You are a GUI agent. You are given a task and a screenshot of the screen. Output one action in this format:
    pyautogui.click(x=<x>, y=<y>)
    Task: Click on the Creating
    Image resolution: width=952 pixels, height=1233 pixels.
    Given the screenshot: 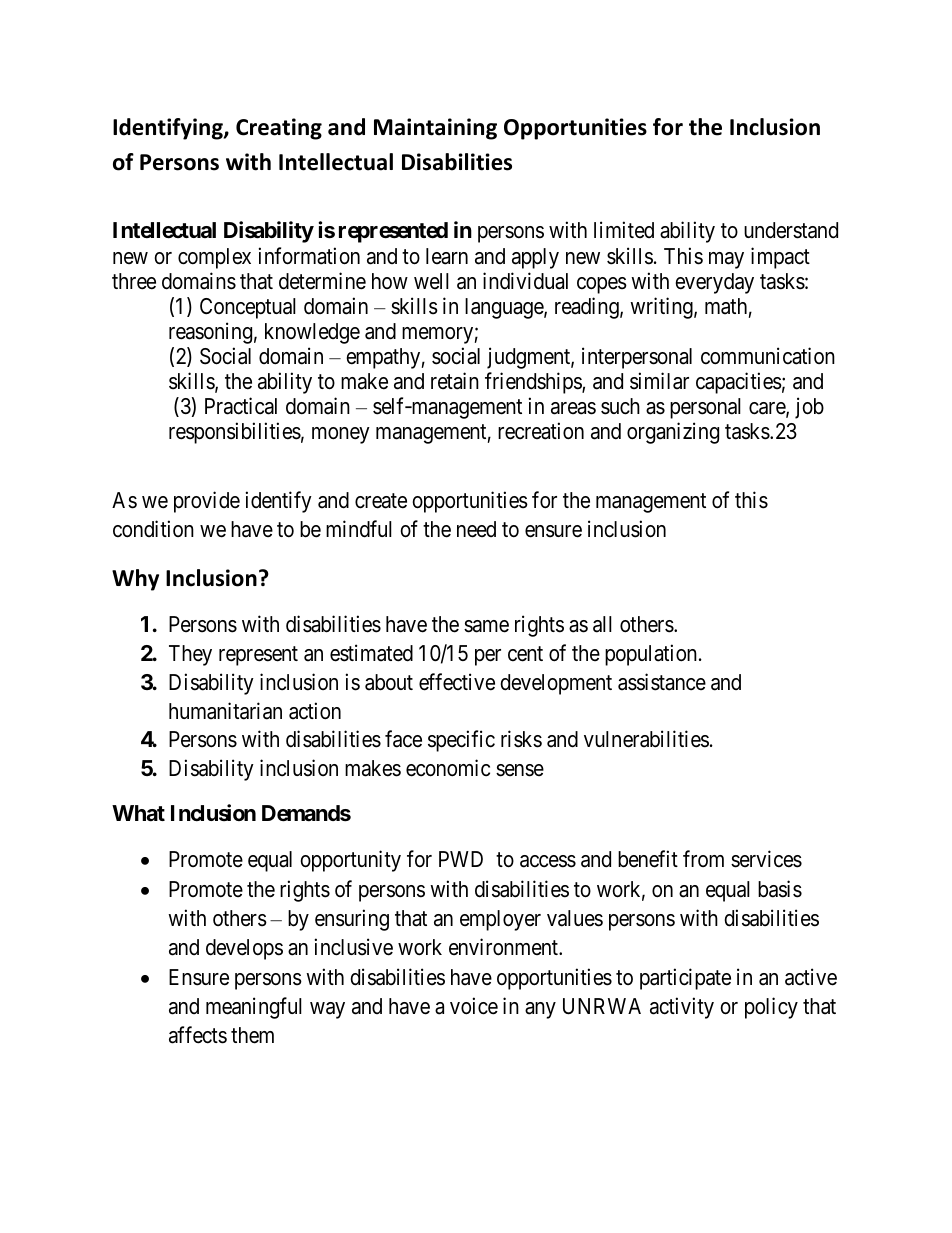 What is the action you would take?
    pyautogui.click(x=279, y=129)
